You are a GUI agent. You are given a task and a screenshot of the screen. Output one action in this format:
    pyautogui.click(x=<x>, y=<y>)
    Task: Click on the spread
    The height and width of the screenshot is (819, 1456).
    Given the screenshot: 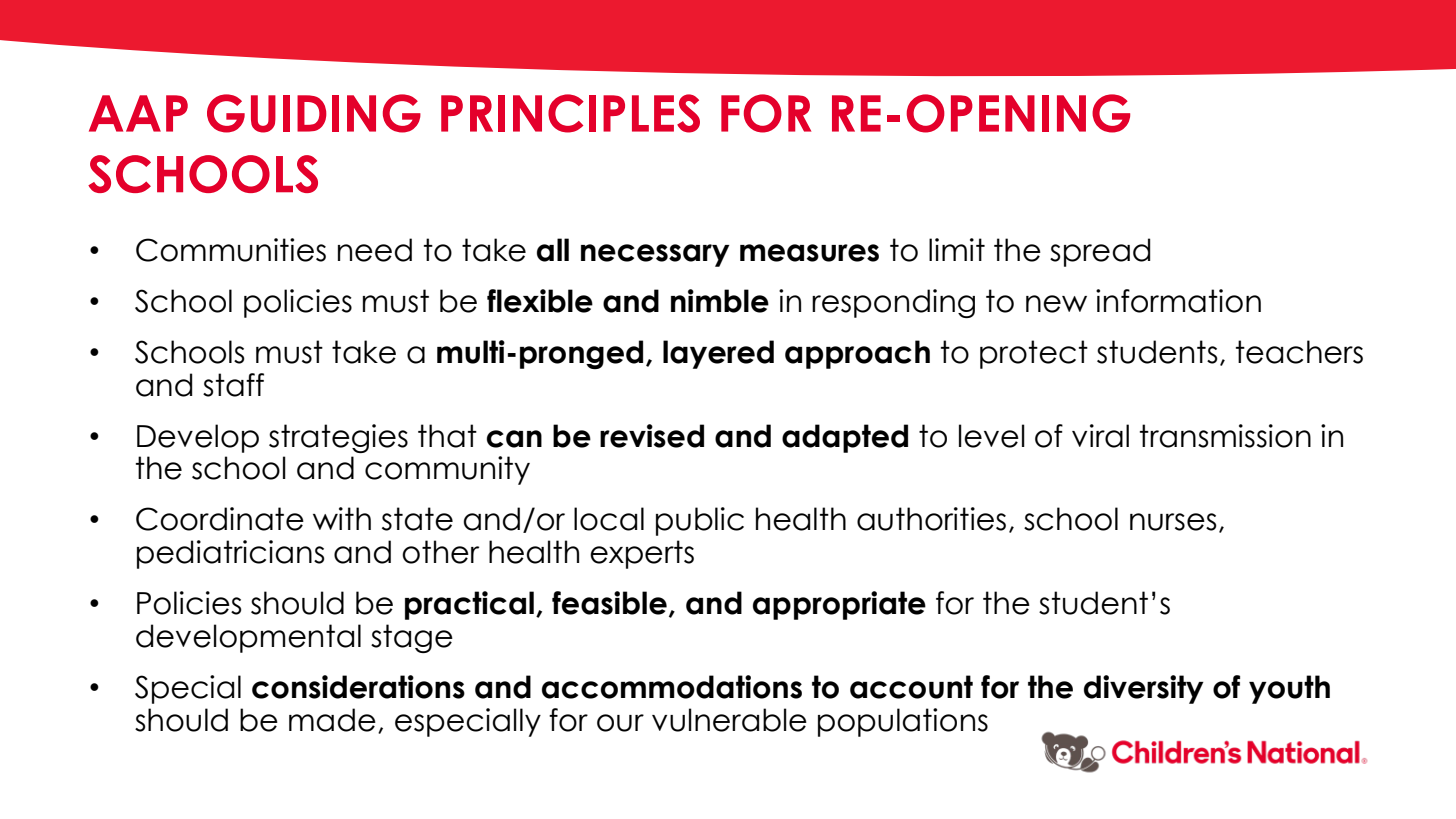 What is the action you would take?
    pyautogui.click(x=1100, y=252)
